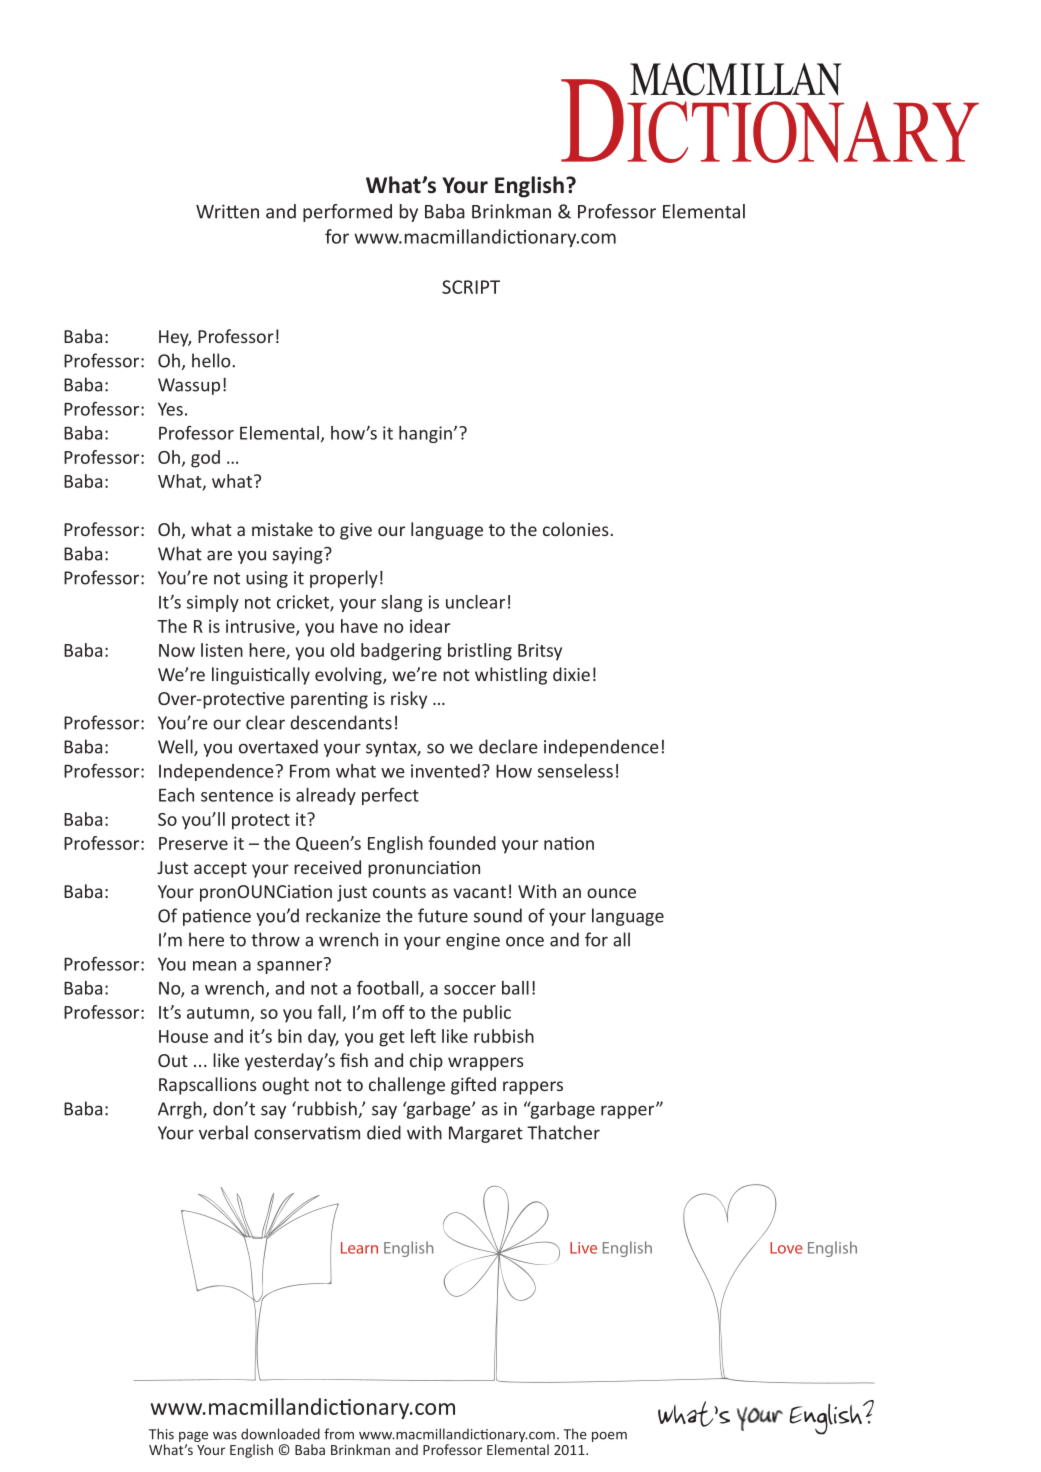 Image resolution: width=1041 pixels, height=1472 pixels. I want to click on nation, so click(569, 843).
